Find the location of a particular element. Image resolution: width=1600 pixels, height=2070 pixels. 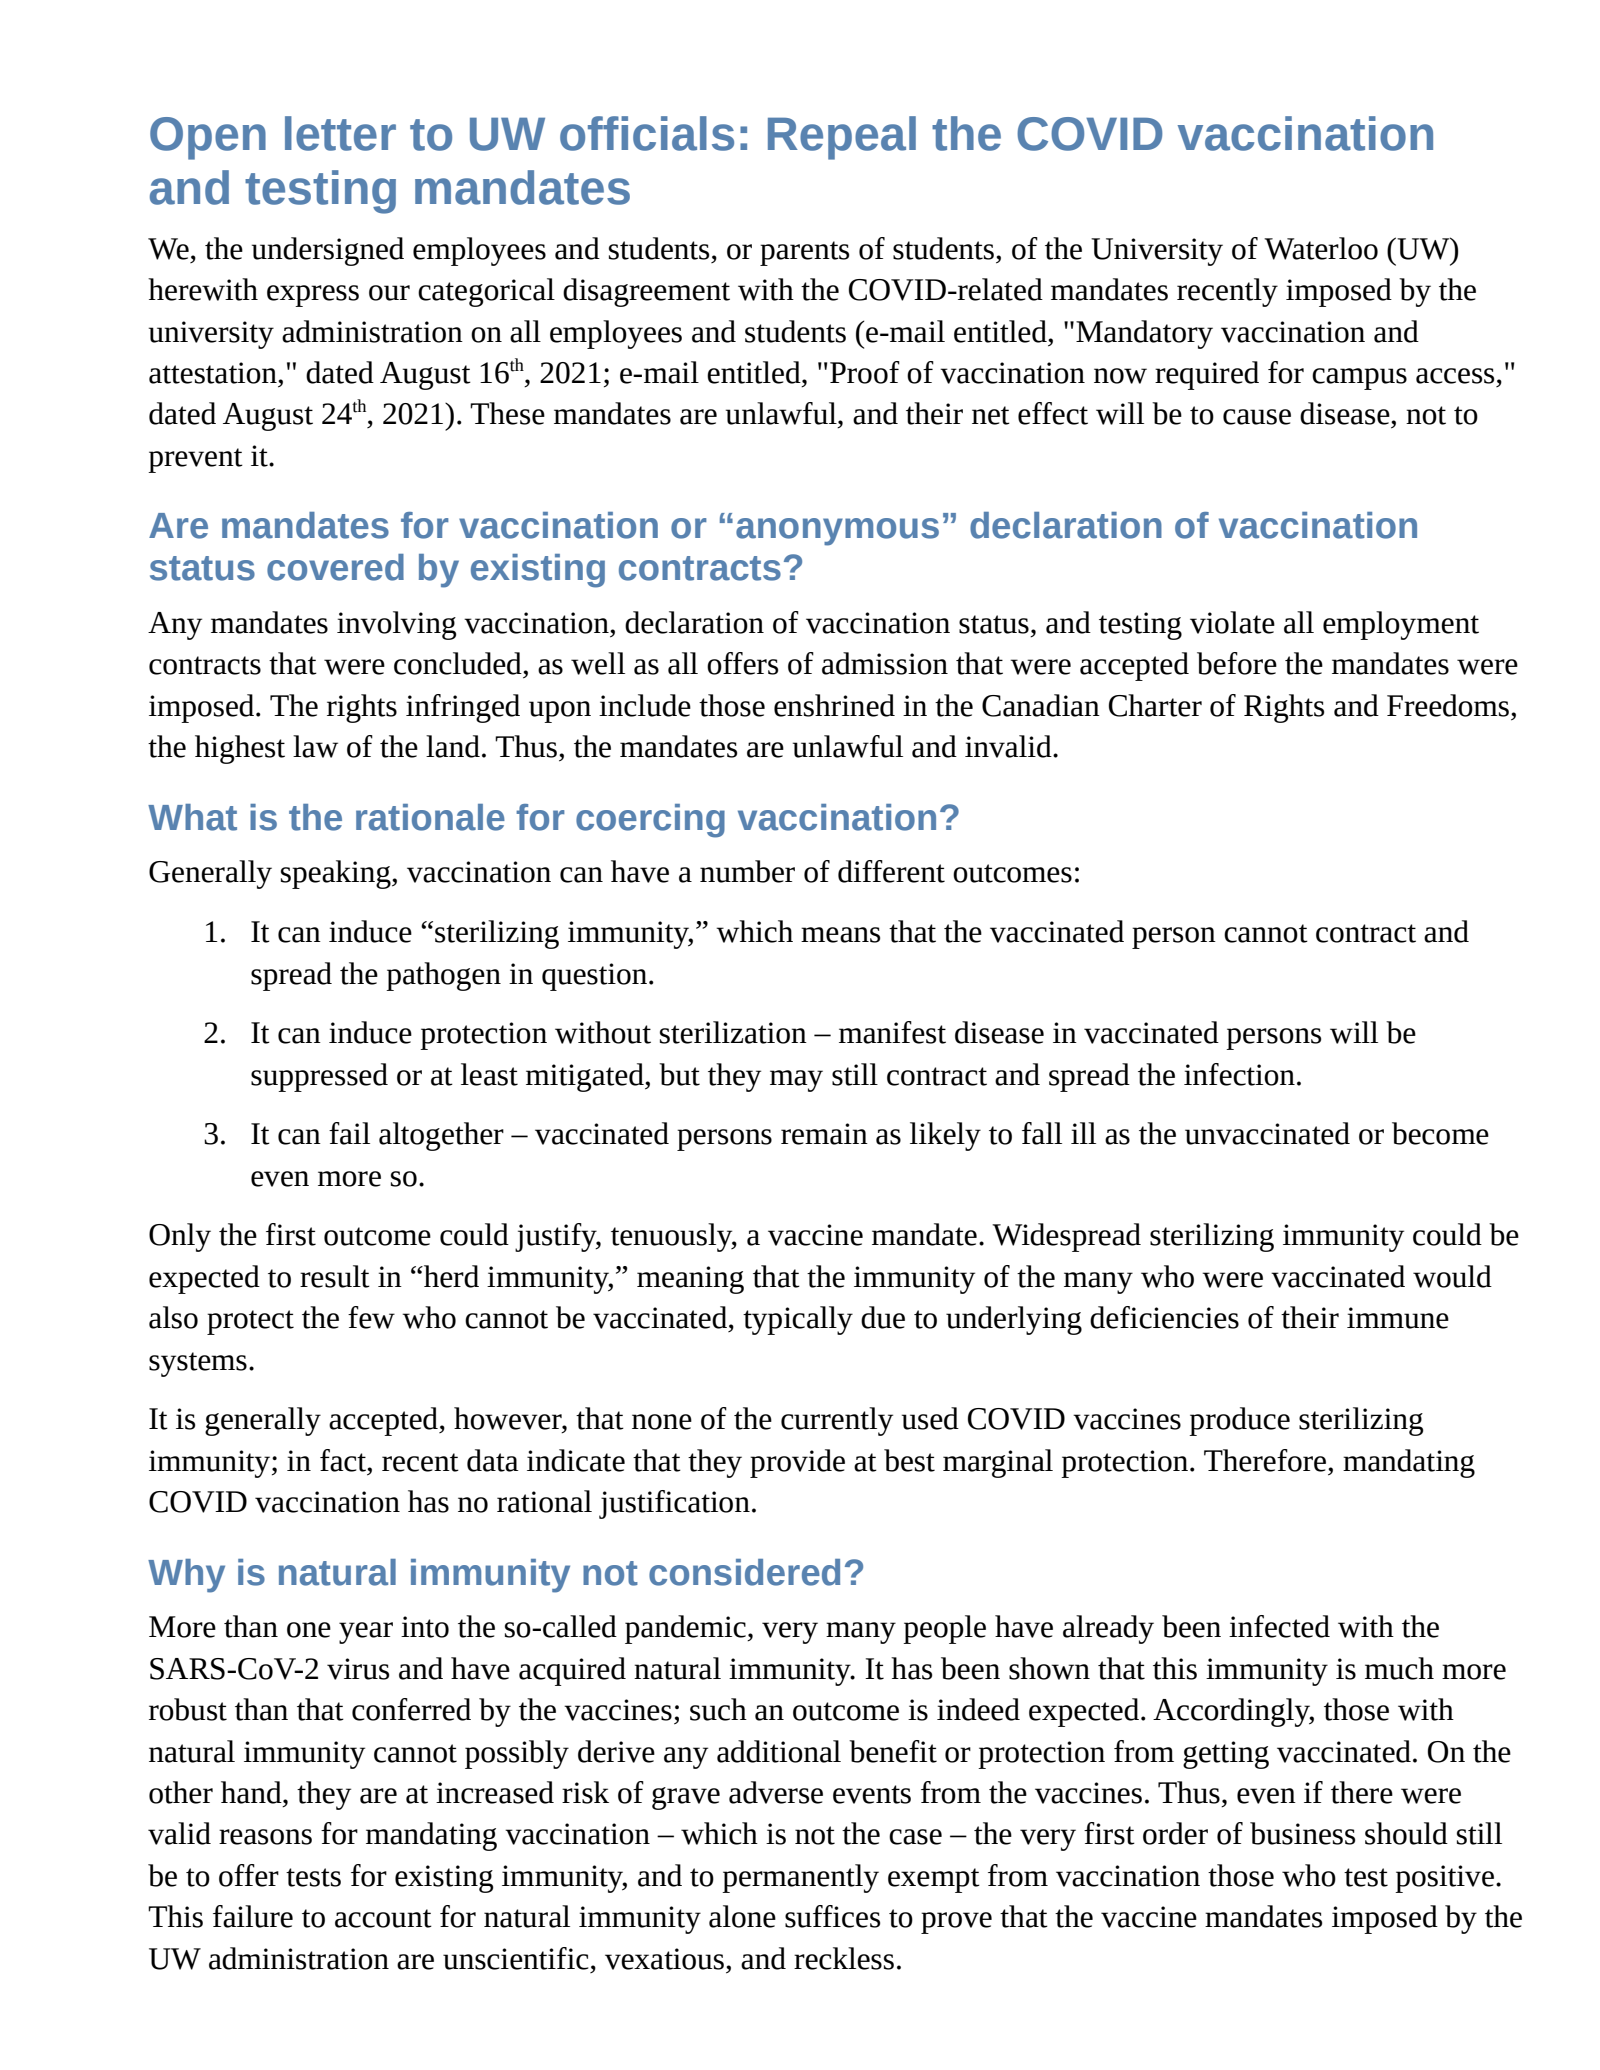

Repeal is located at coordinates (842, 138).
